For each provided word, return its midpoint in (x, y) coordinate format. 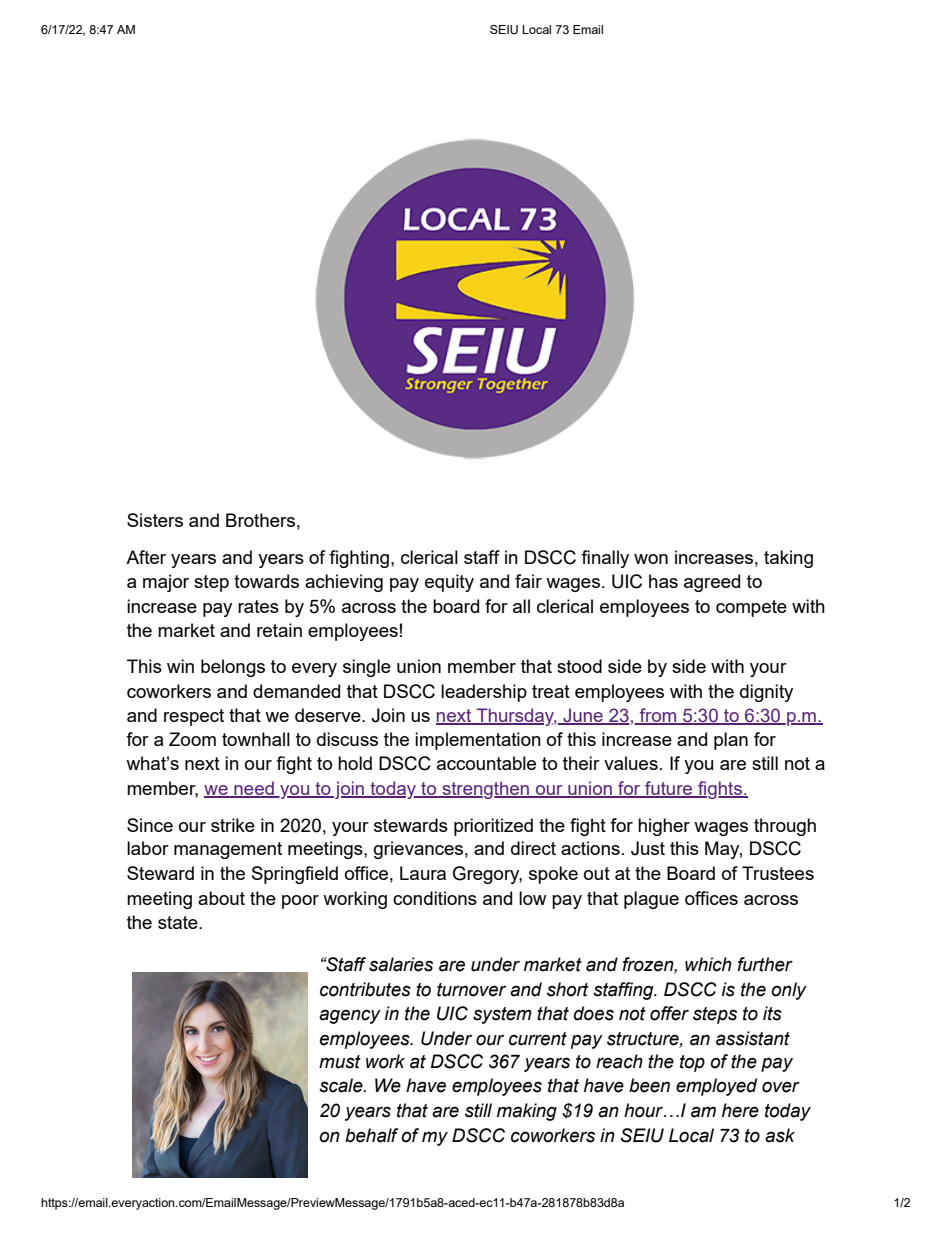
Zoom (192, 739)
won (651, 559)
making (527, 1112)
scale (342, 1085)
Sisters (155, 520)
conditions (435, 898)
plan (731, 741)
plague (651, 900)
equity (449, 583)
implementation (478, 741)
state (179, 922)
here (740, 1110)
